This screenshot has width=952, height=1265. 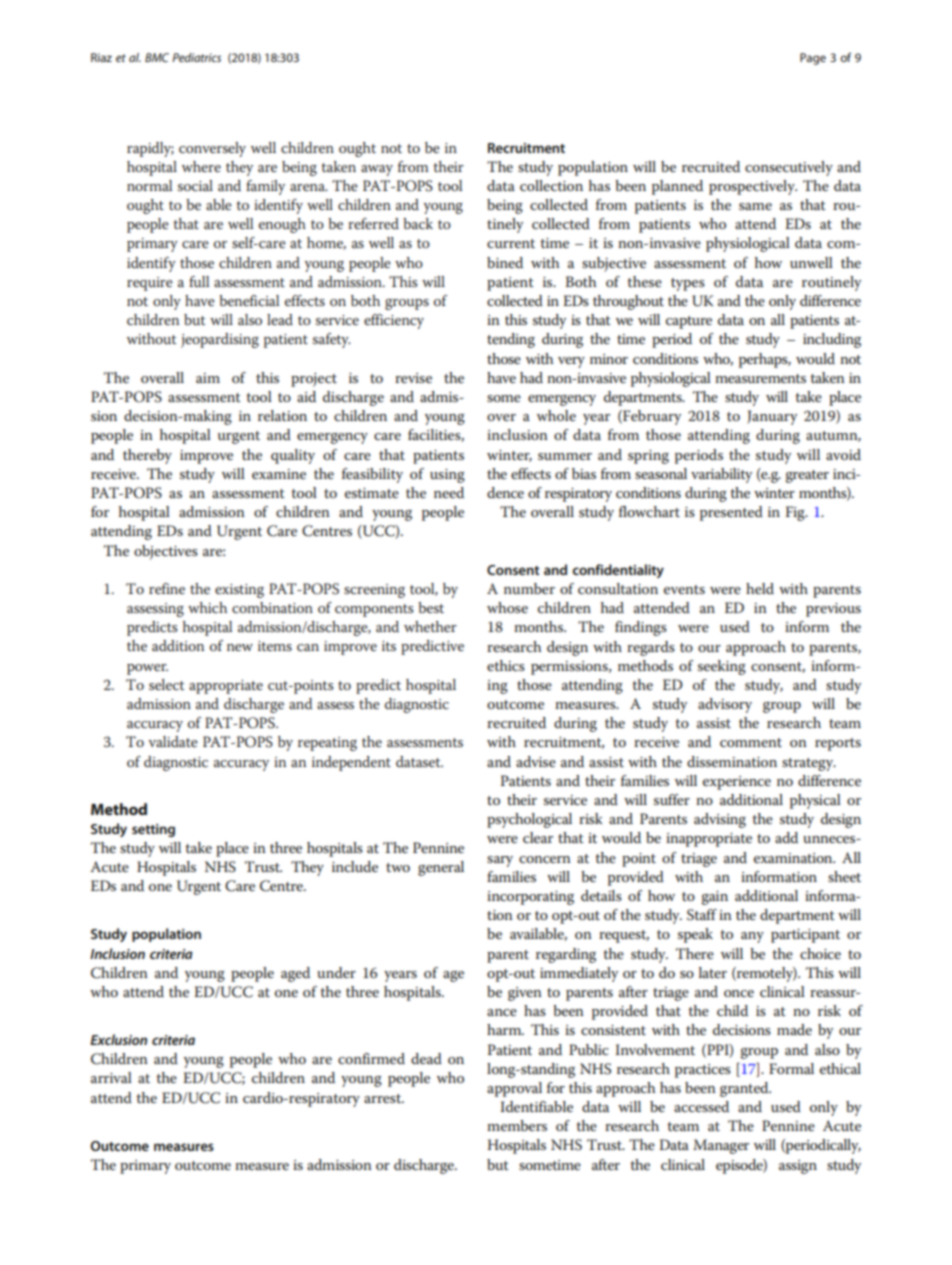 I want to click on members, so click(x=517, y=1125).
